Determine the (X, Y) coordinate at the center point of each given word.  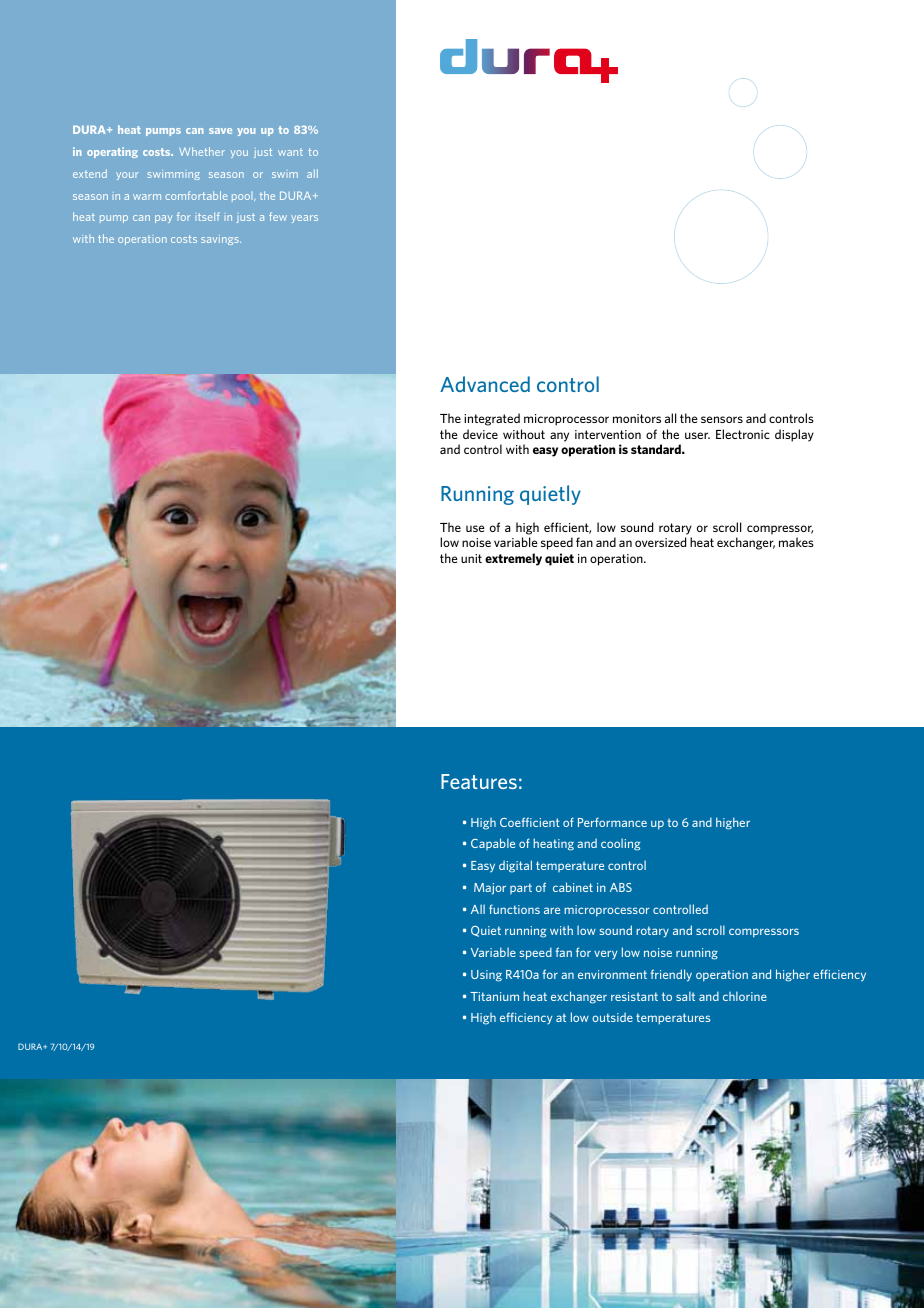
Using (486, 976)
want (290, 152)
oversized (660, 542)
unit (471, 558)
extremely (513, 559)
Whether (202, 151)
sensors (722, 419)
